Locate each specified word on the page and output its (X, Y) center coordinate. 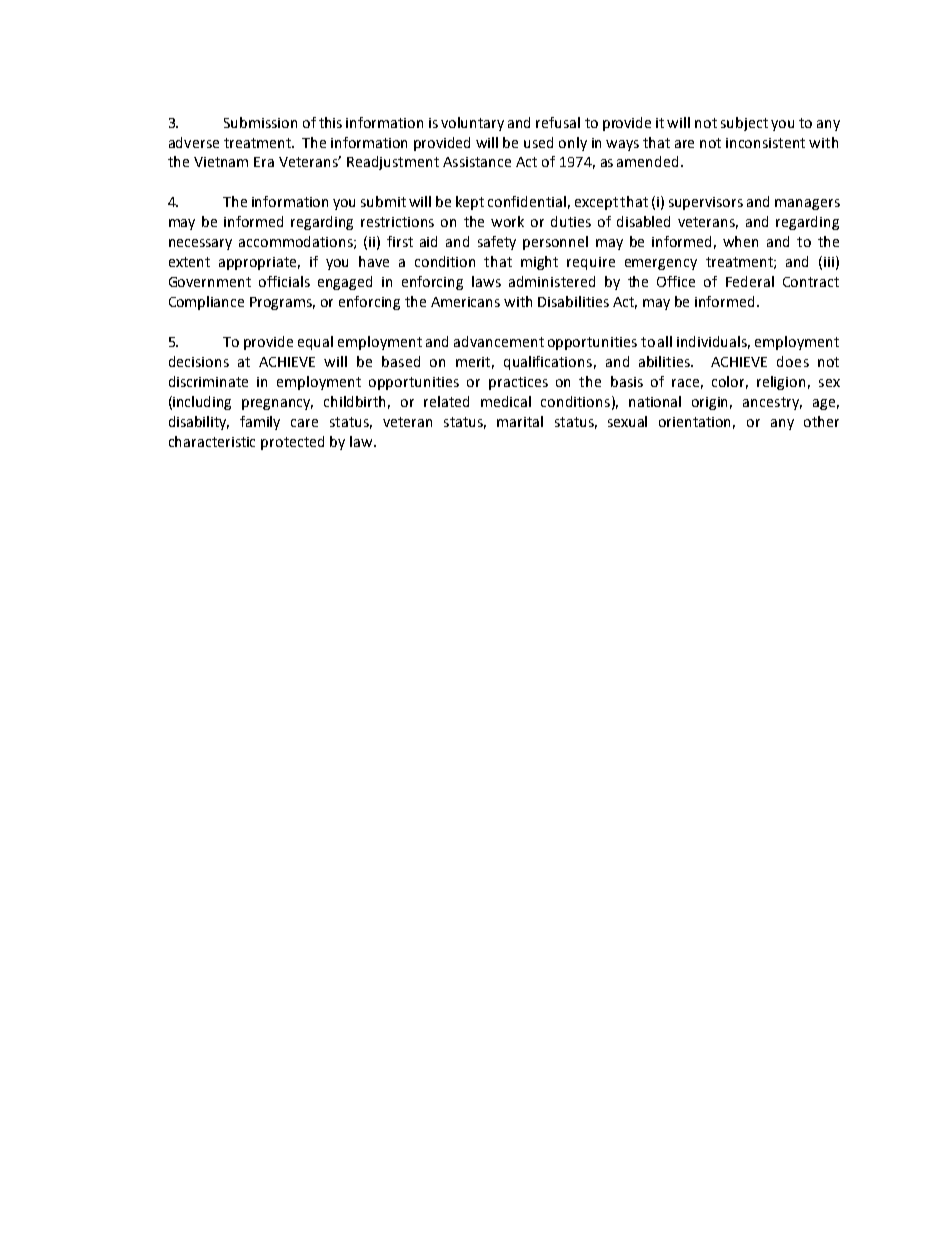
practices (518, 383)
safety (497, 243)
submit (383, 201)
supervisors (706, 203)
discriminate (208, 381)
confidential (527, 201)
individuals (713, 342)
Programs (282, 303)
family (260, 423)
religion (781, 383)
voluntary (472, 124)
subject (744, 124)
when (740, 241)
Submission (260, 122)
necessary (200, 244)
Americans (465, 302)
